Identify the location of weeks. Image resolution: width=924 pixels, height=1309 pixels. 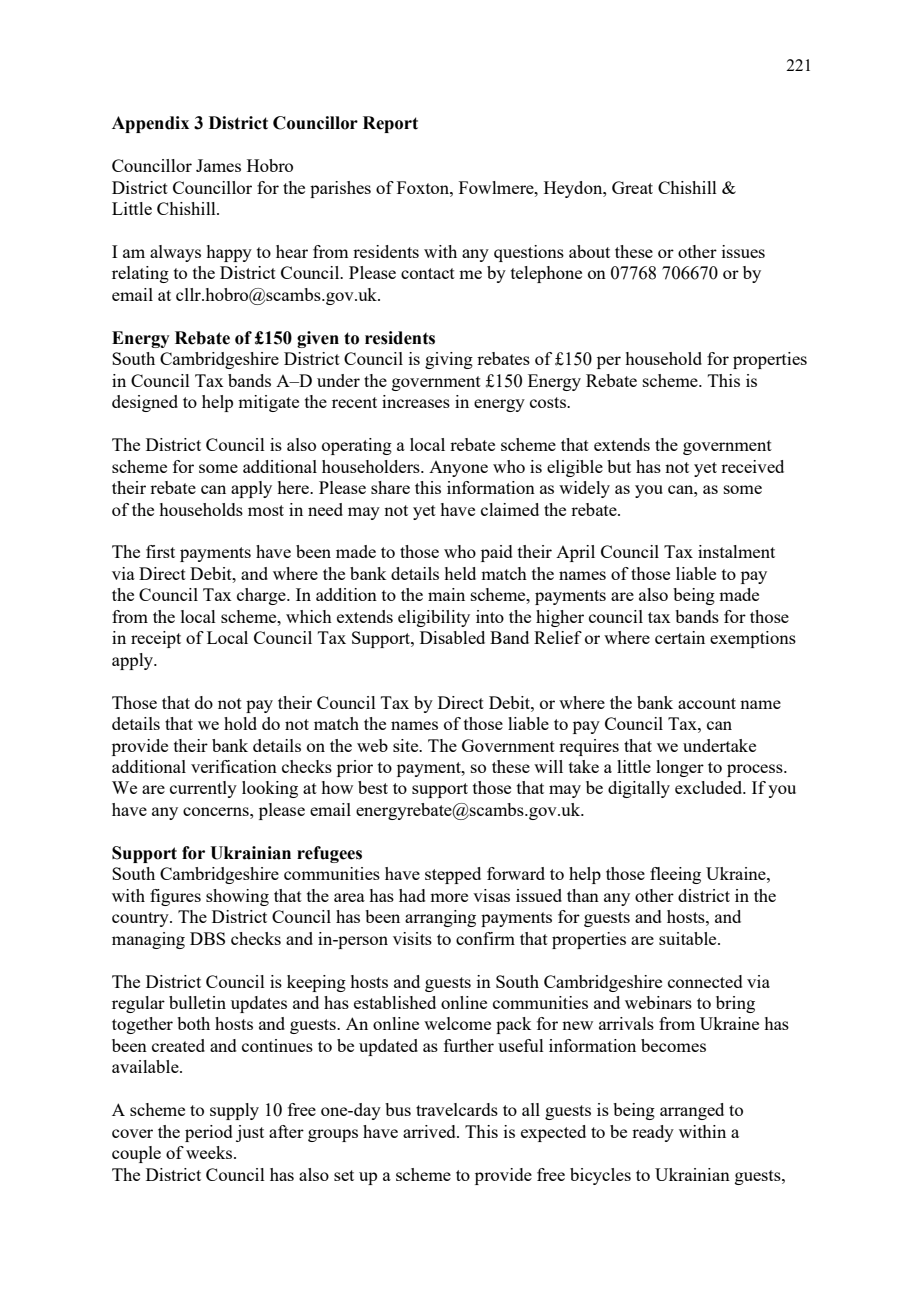
(210, 1152).
